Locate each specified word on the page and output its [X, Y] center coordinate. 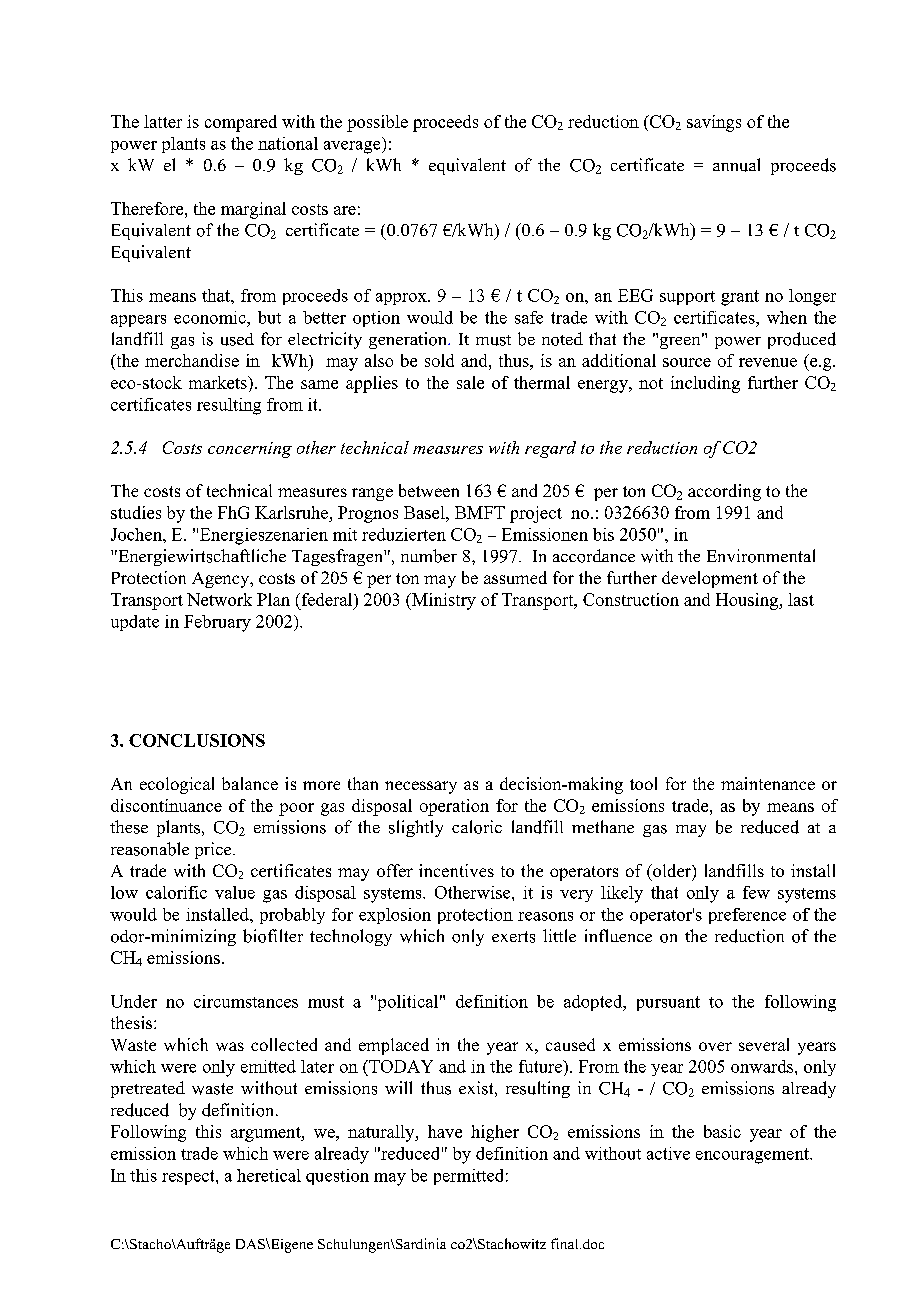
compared [241, 123]
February [217, 623]
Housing [748, 601]
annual [736, 165]
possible [377, 123]
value [235, 892]
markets [219, 382]
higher [495, 1133]
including [705, 384]
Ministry [443, 601]
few [756, 892]
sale [470, 382]
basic [722, 1131]
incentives [456, 870]
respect [189, 1177]
